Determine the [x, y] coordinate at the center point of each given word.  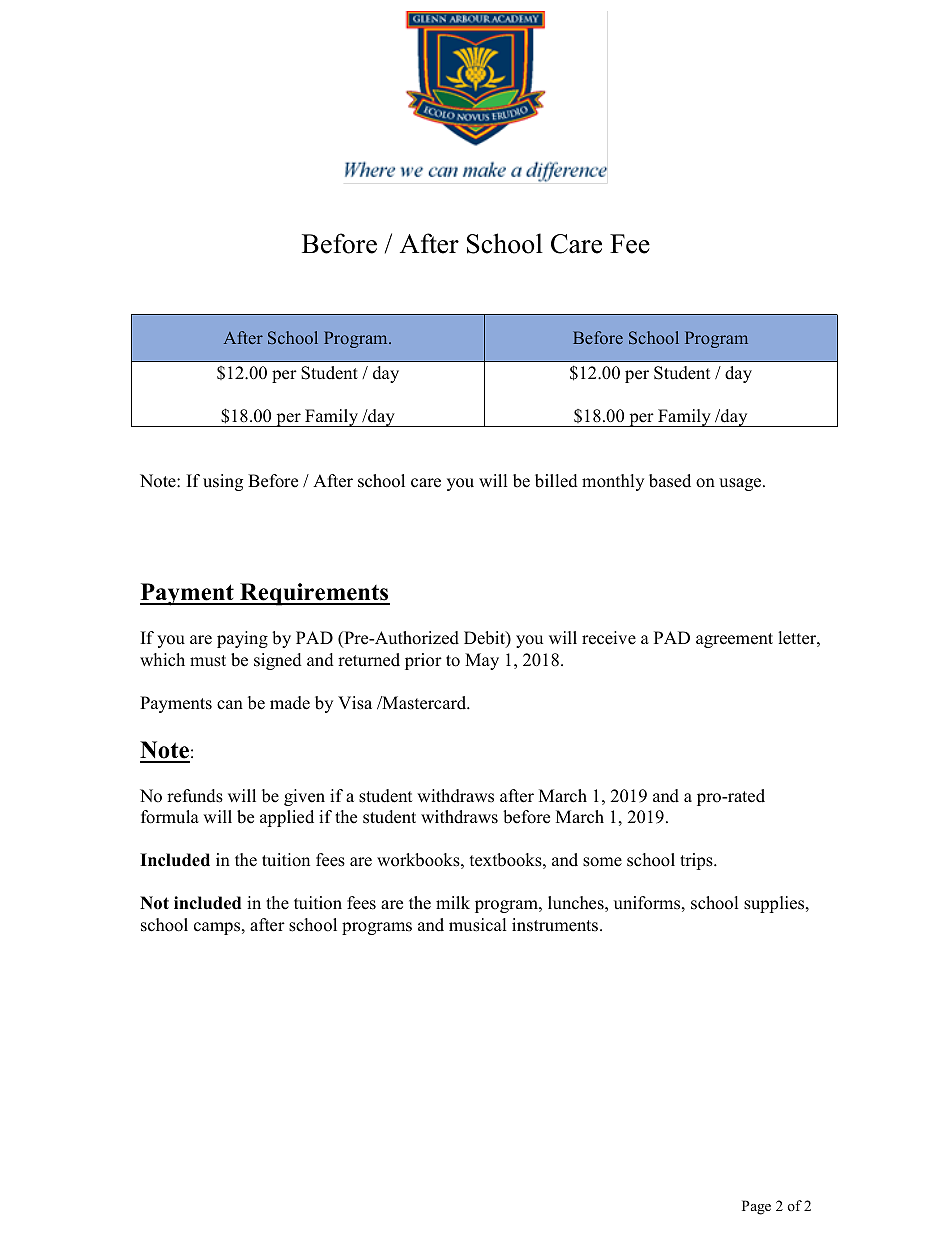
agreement [734, 640]
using [223, 482]
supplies [775, 904]
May [482, 661]
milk [453, 902]
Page [756, 1207]
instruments [555, 925]
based [670, 481]
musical [477, 925]
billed [556, 481]
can [230, 705]
